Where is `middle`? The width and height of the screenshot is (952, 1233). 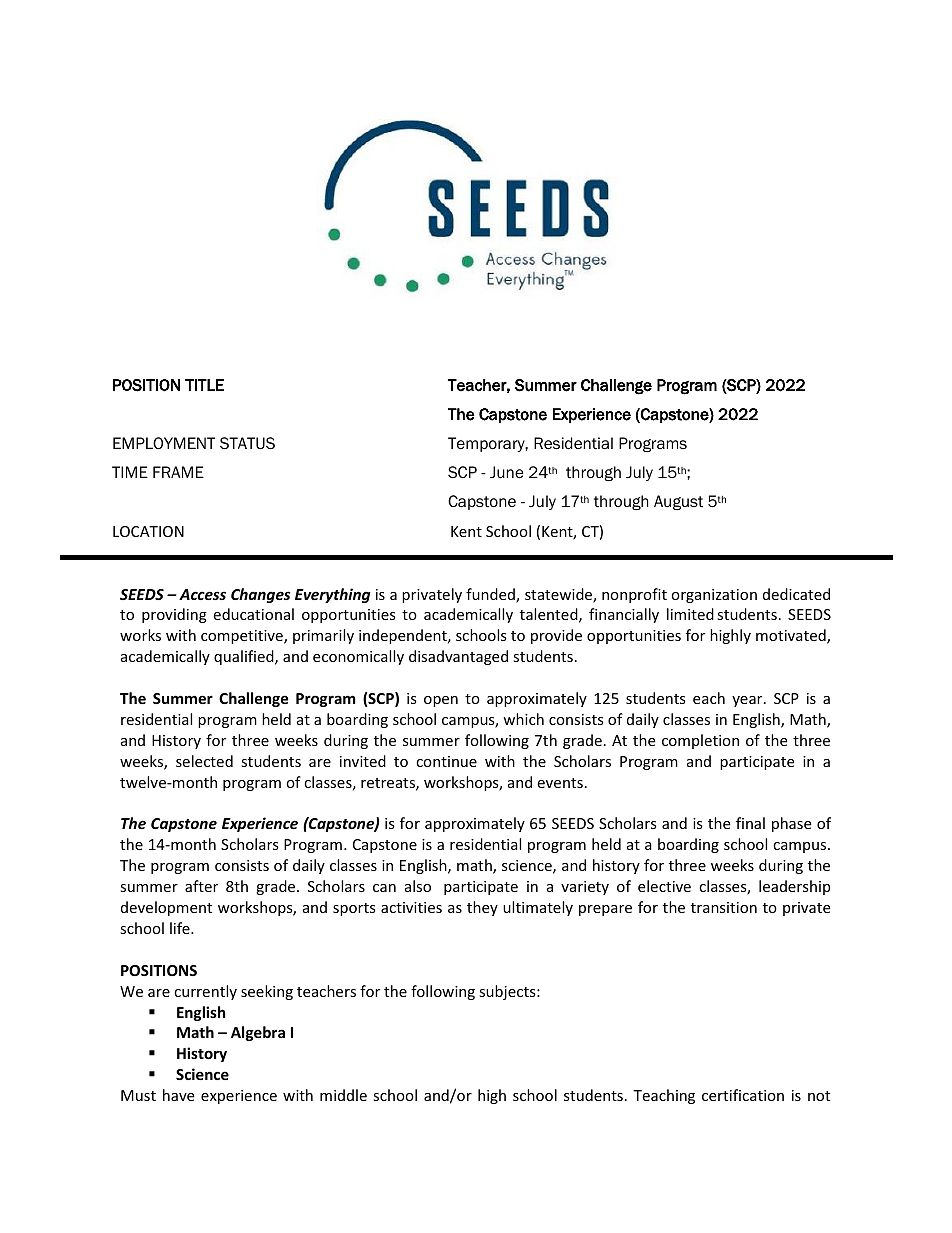 middle is located at coordinates (343, 1095).
